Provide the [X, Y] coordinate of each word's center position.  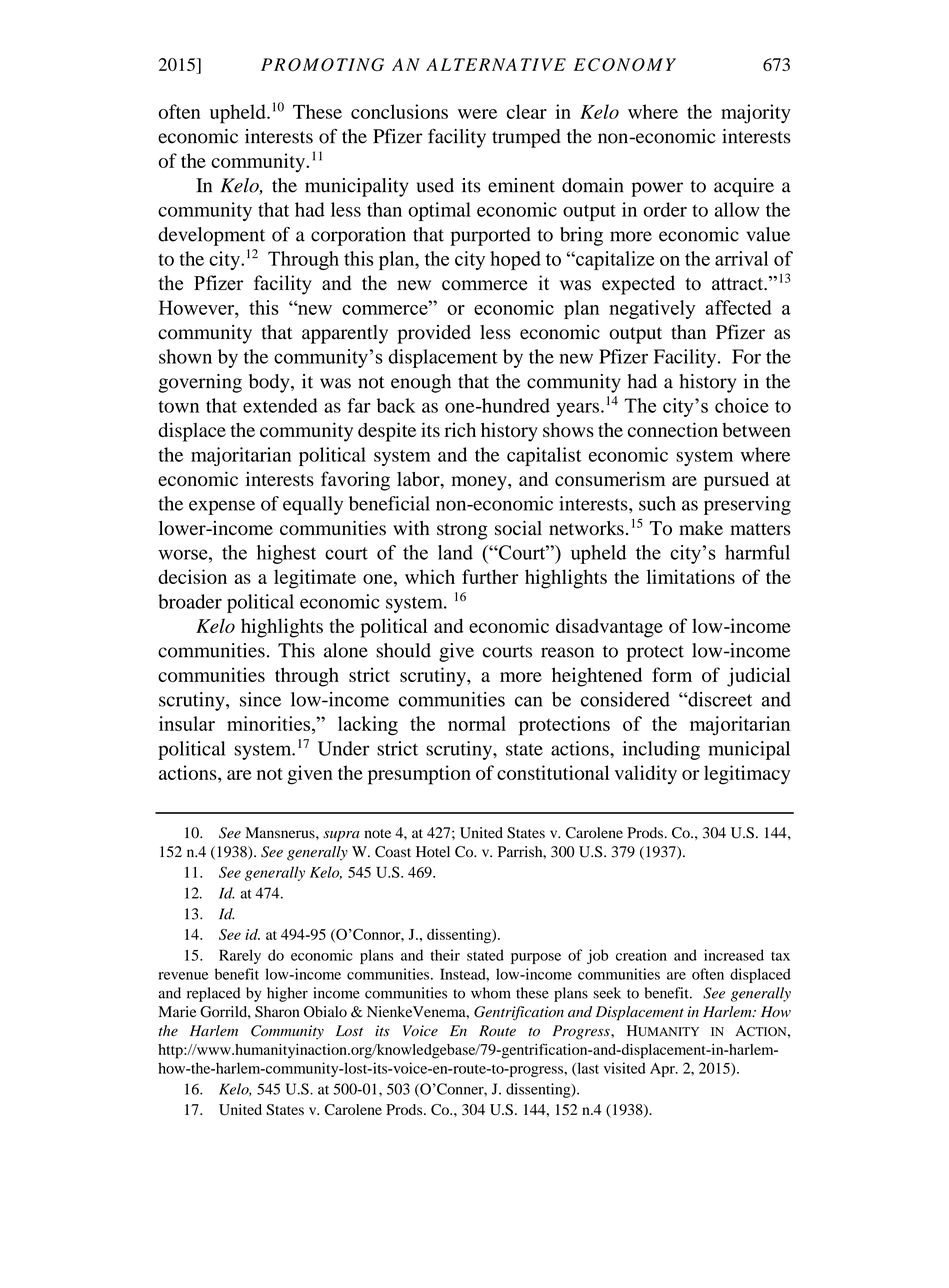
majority [756, 114]
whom [491, 993]
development [211, 236]
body [270, 383]
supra [341, 836]
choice [742, 405]
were [477, 114]
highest [286, 554]
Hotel [433, 852]
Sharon [277, 1012]
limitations [691, 576]
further [490, 576]
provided [434, 334]
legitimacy [747, 775]
